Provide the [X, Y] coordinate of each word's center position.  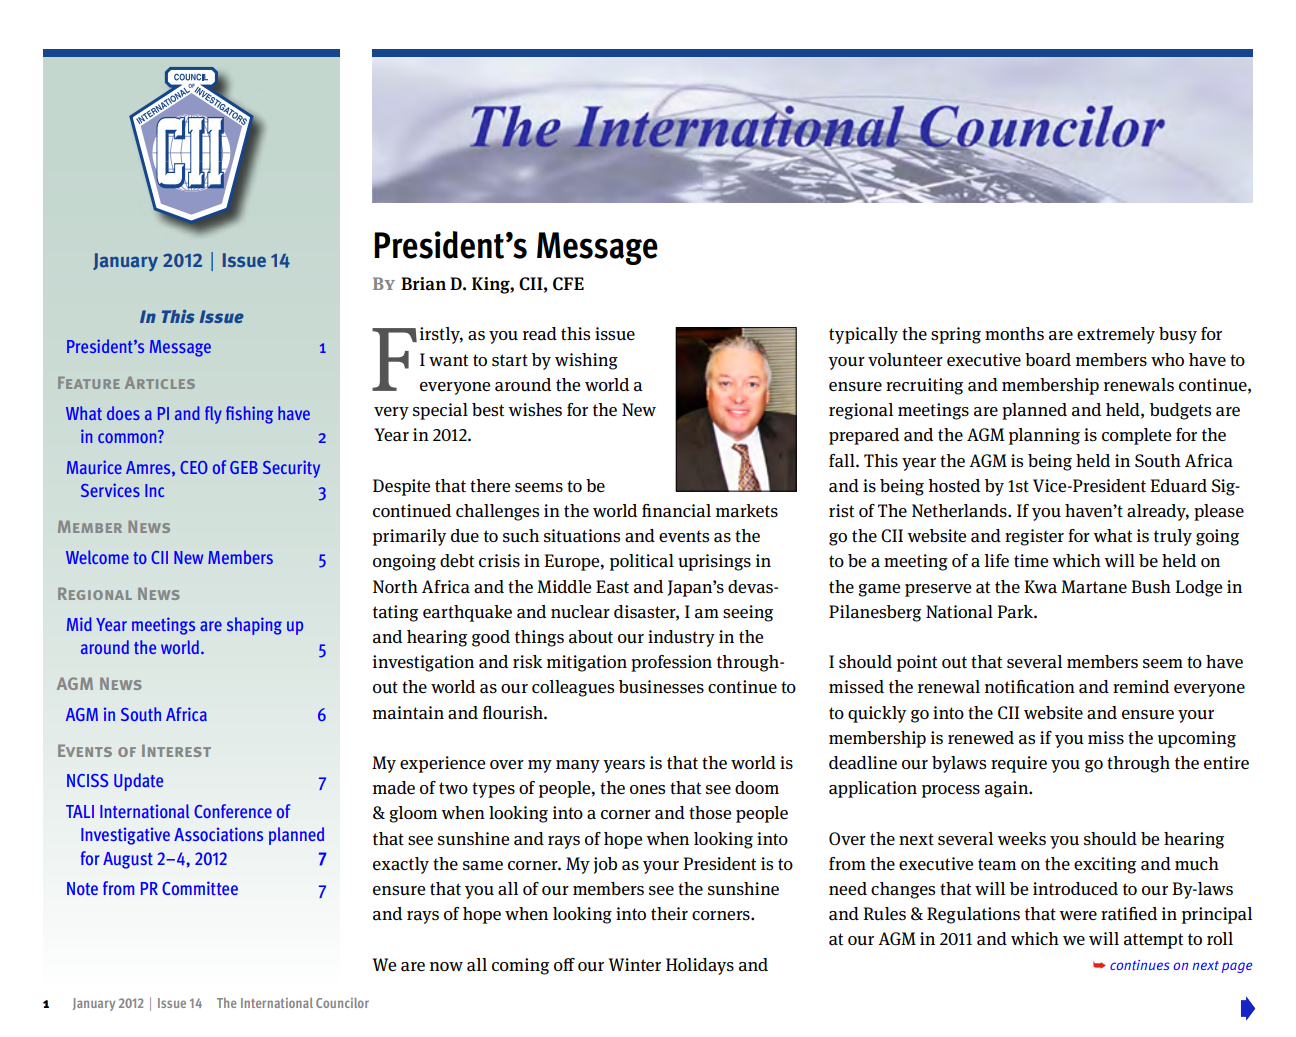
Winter [635, 964]
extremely [1116, 335]
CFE [568, 284]
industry [681, 638]
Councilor [342, 1003]
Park [1016, 612]
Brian [423, 284]
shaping [254, 626]
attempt [1153, 941]
